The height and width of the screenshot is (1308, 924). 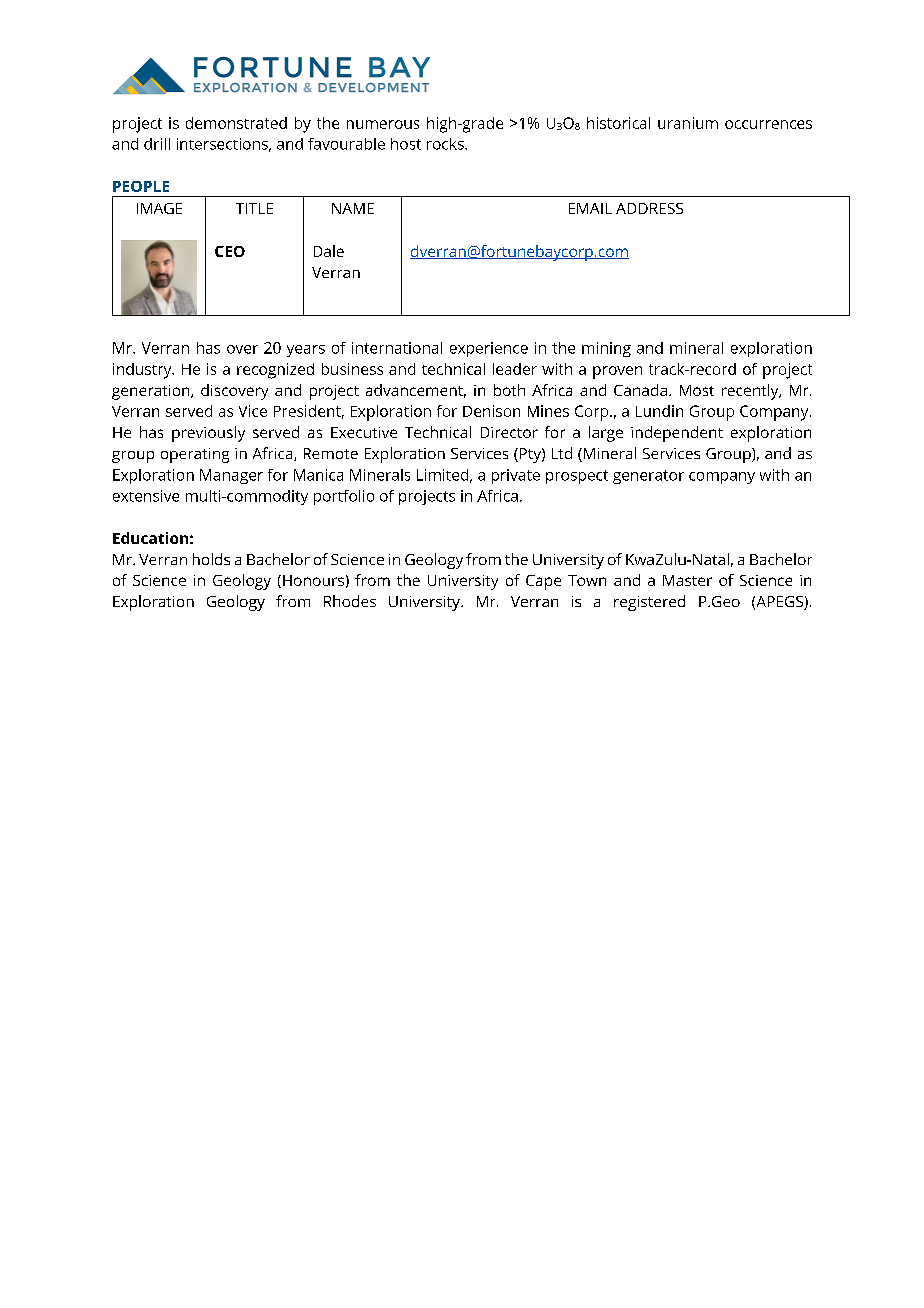 What do you see at coordinates (677, 434) in the screenshot?
I see `independent` at bounding box center [677, 434].
